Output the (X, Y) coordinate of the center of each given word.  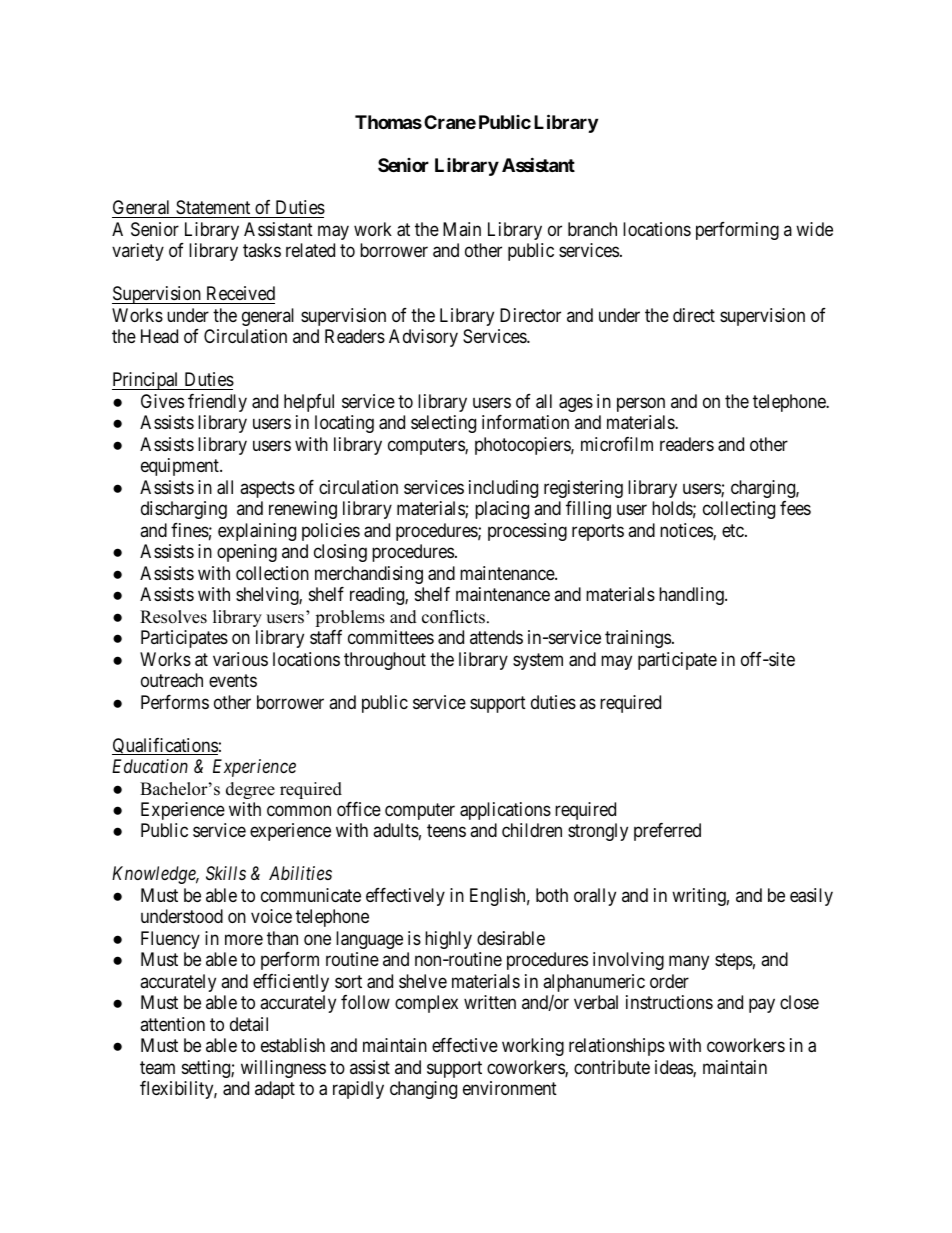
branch (592, 229)
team (157, 1068)
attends (496, 637)
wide (814, 229)
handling (692, 596)
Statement (213, 209)
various (240, 659)
